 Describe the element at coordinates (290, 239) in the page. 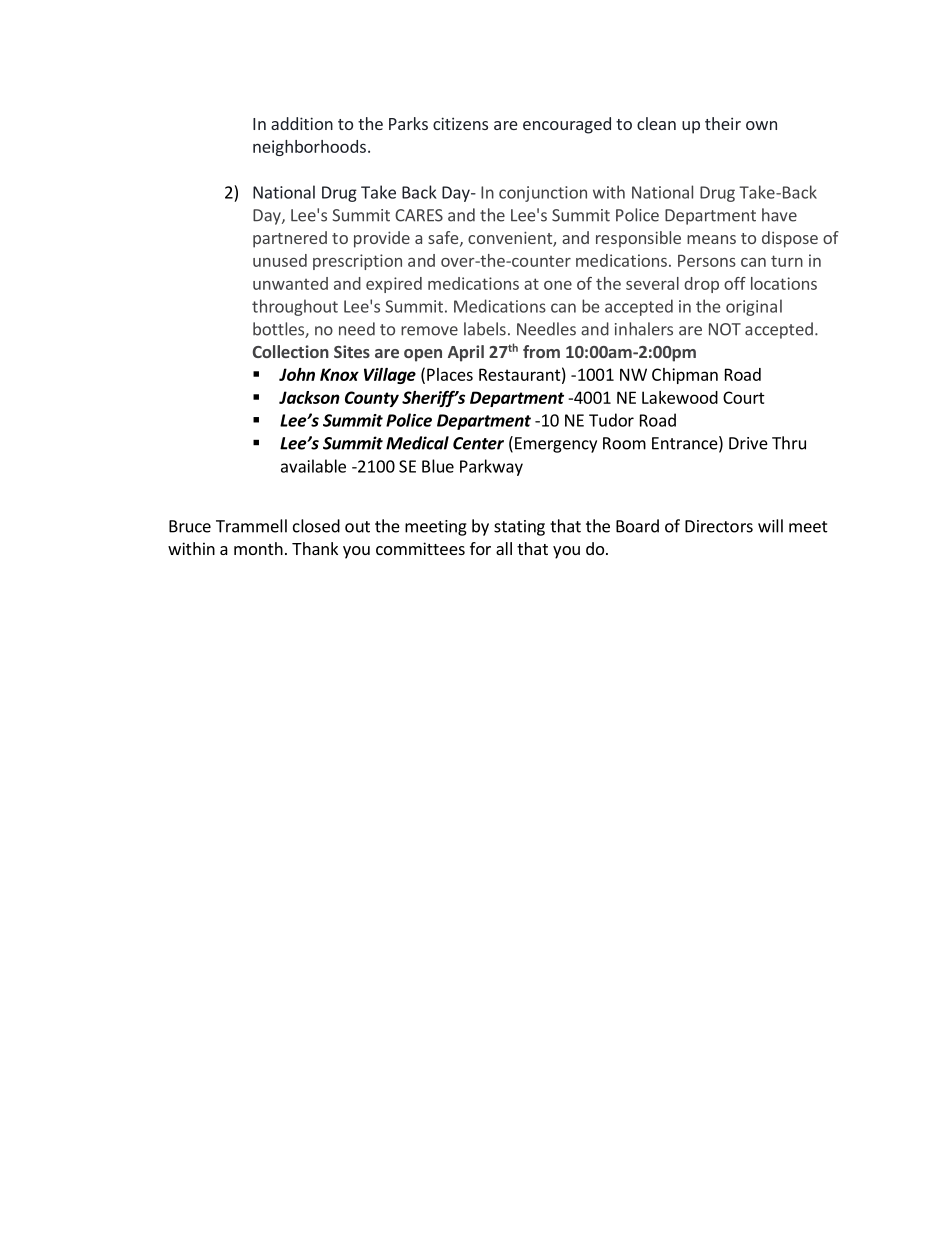

I see `partnered` at that location.
